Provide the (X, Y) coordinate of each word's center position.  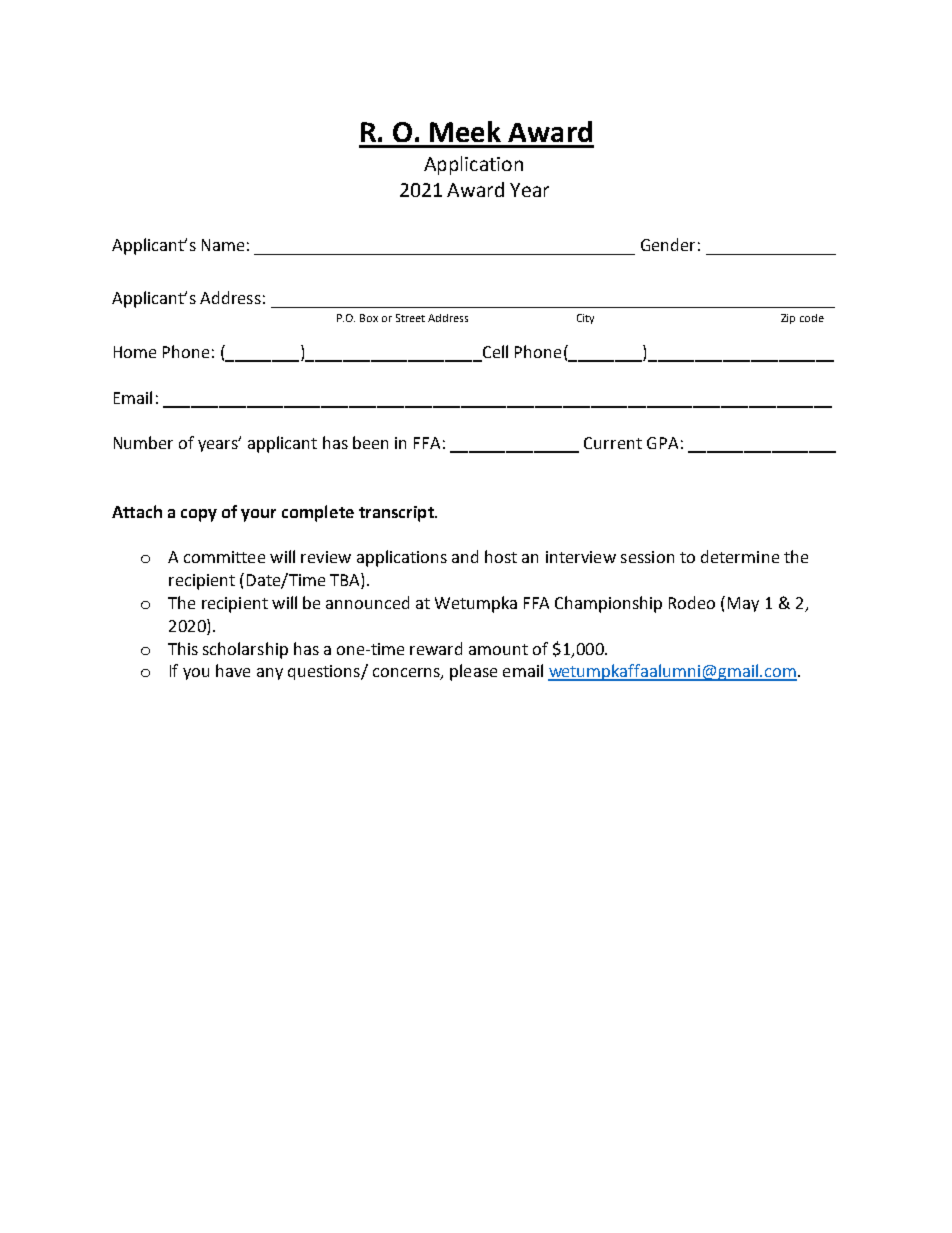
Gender (668, 244)
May (743, 604)
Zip (788, 319)
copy (199, 515)
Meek (465, 131)
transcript (397, 514)
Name (223, 245)
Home (135, 352)
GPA (662, 443)
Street (410, 318)
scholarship (245, 650)
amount (498, 649)
